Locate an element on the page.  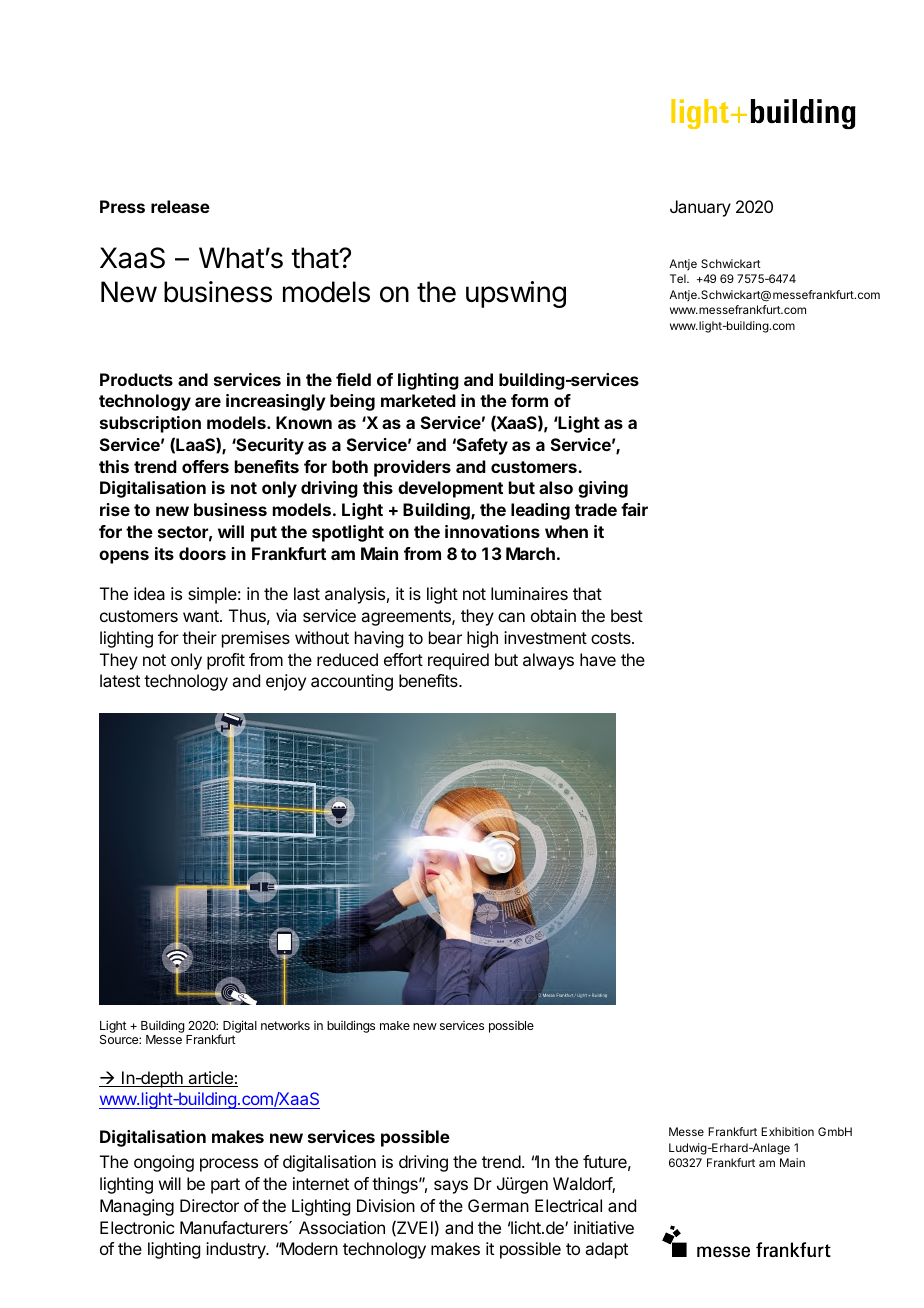
upswing is located at coordinates (516, 294).
